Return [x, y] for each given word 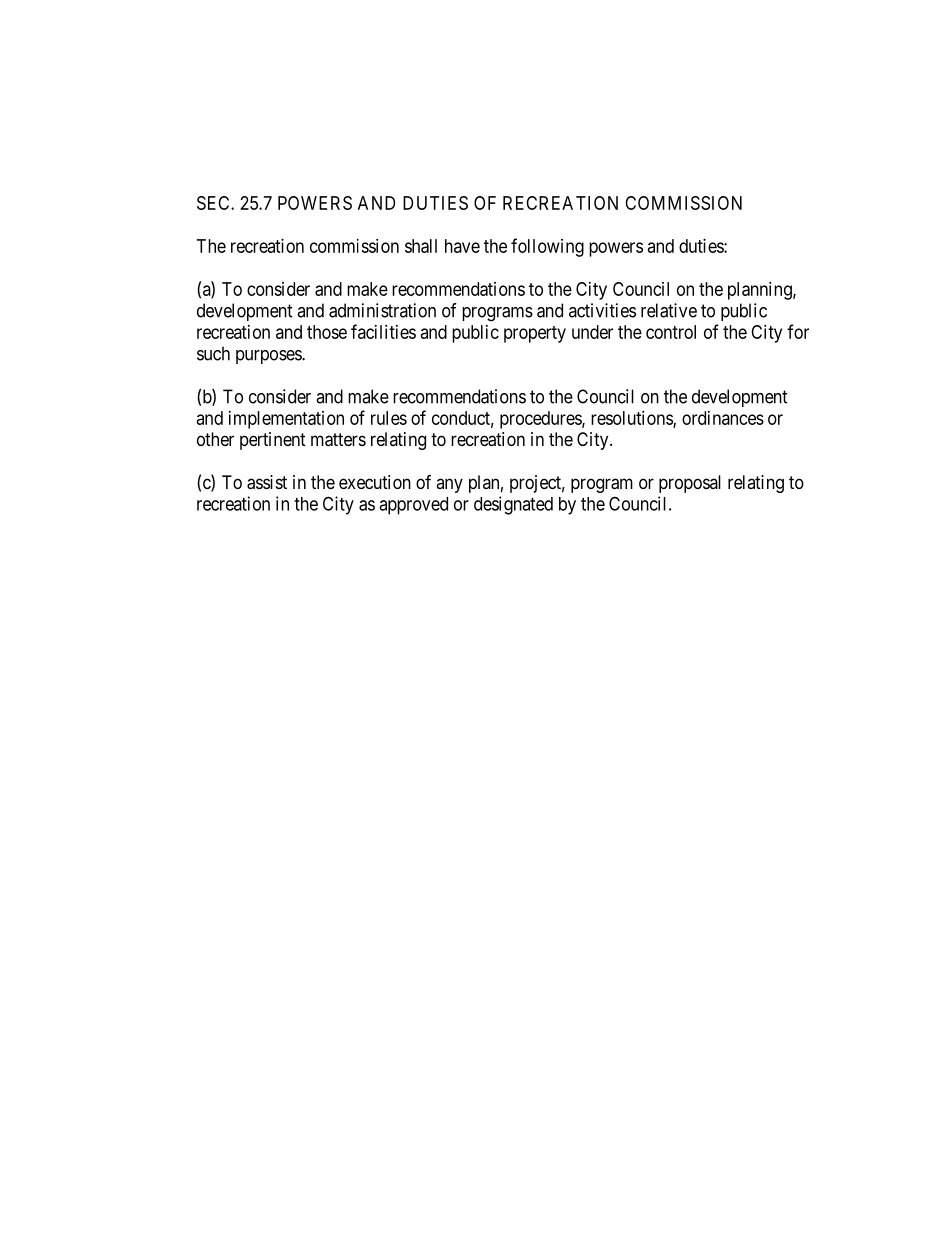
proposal [690, 484]
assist [267, 482]
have [462, 246]
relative [669, 310]
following [547, 247]
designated [513, 505]
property [535, 334]
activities [602, 310]
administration [382, 310]
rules [389, 418]
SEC [214, 203]
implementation [286, 420]
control [671, 332]
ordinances [723, 418]
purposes [269, 357]
